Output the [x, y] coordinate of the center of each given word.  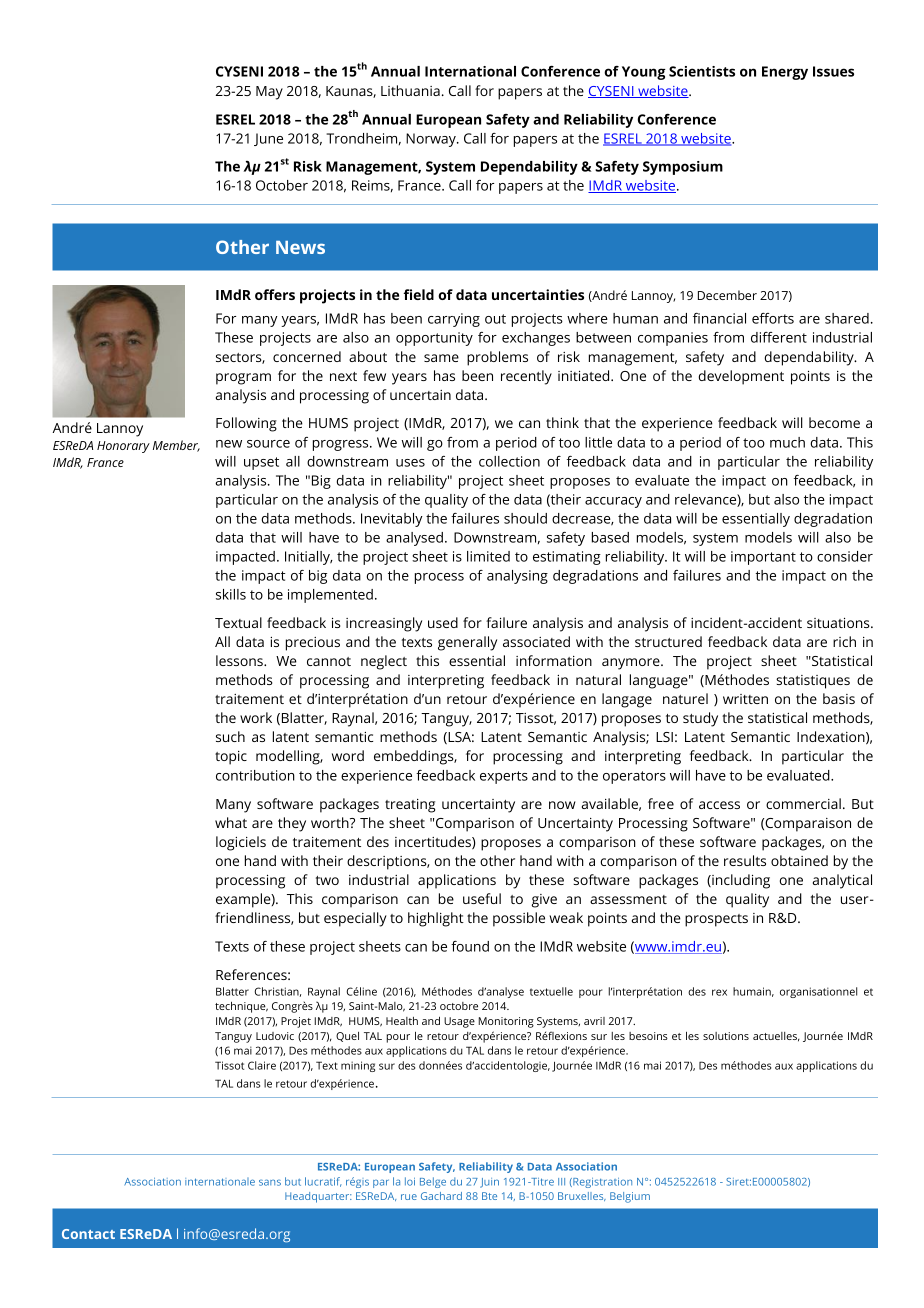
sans [270, 1182]
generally [467, 643]
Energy [785, 73]
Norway [432, 140]
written [745, 699]
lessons [240, 660]
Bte [489, 1196]
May [269, 93]
